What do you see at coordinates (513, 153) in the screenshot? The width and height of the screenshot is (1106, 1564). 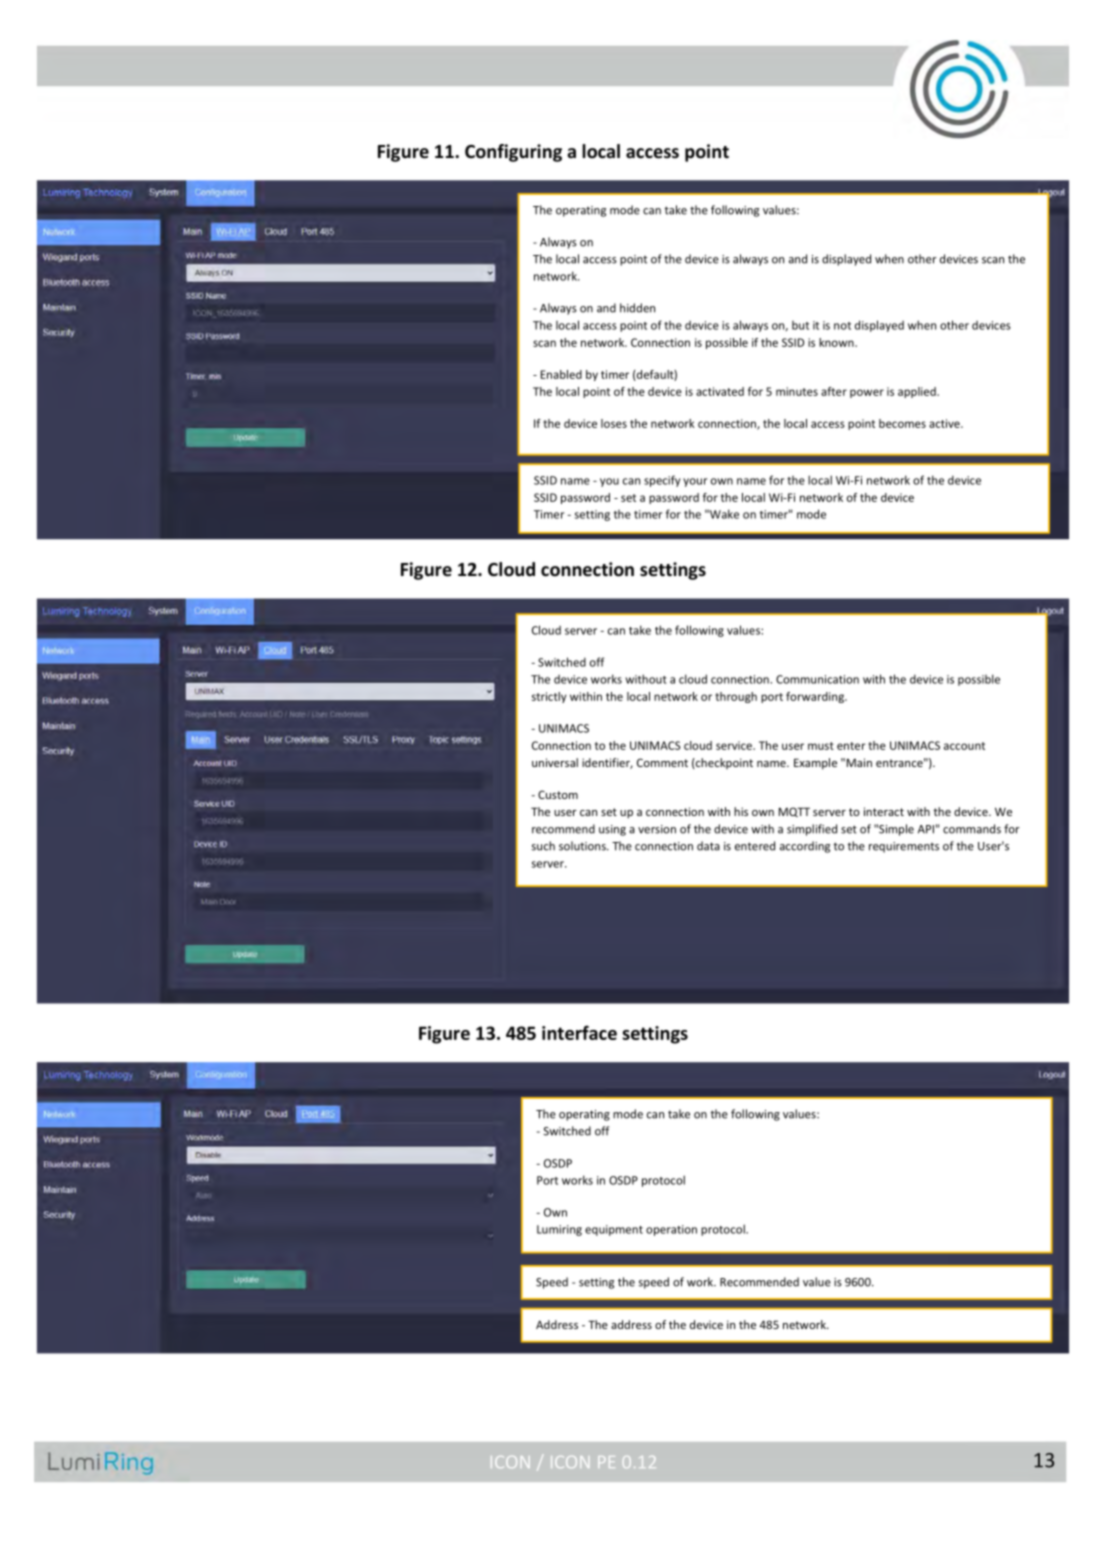 I see `Configuring` at bounding box center [513, 153].
